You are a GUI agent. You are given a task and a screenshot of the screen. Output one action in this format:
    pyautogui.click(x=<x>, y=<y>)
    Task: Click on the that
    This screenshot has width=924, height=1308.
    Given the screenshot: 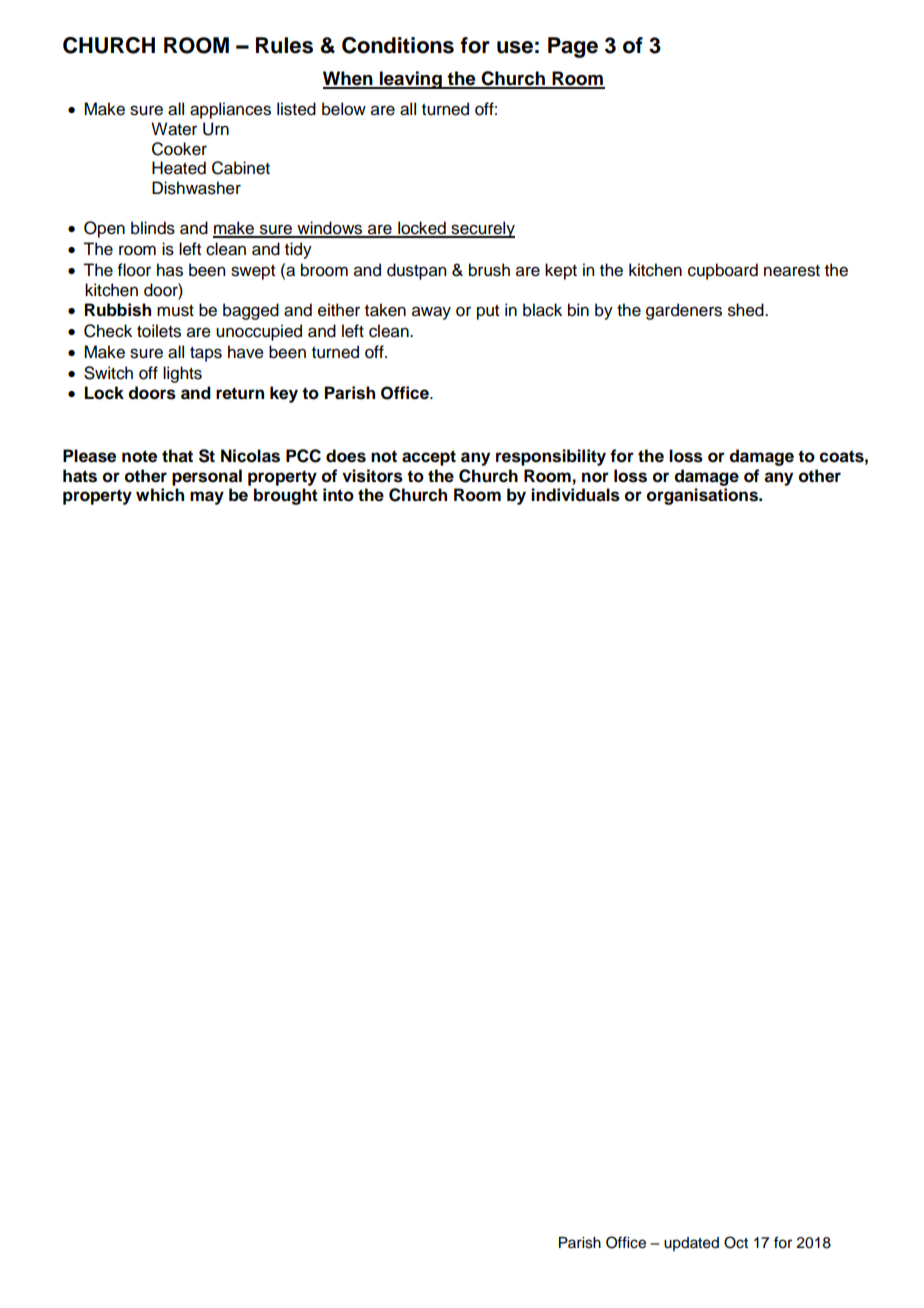 What is the action you would take?
    pyautogui.click(x=177, y=456)
